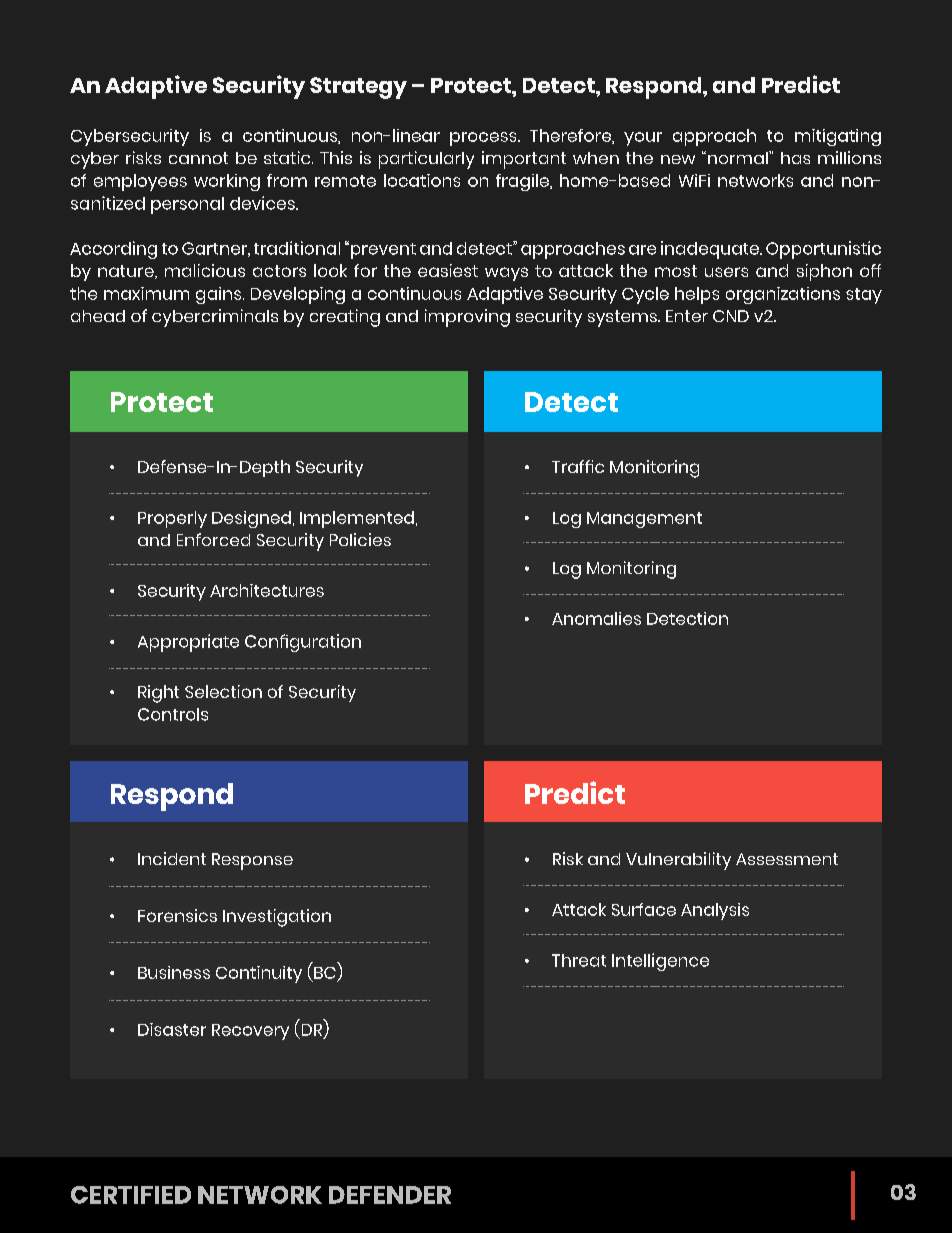  What do you see at coordinates (177, 915) in the screenshot?
I see `Forensics` at bounding box center [177, 915].
